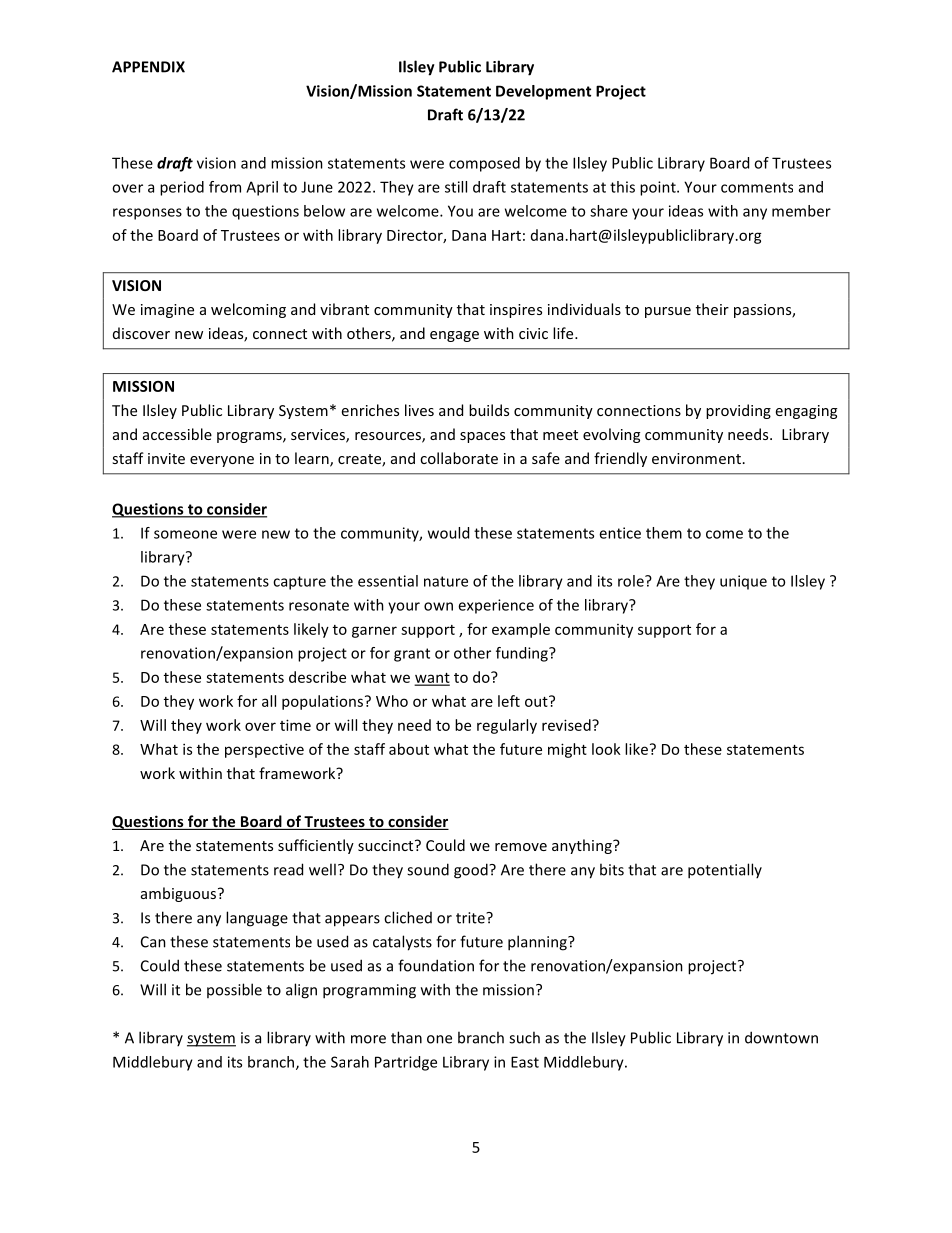 This screenshot has height=1233, width=952. I want to click on downtown, so click(781, 1037).
